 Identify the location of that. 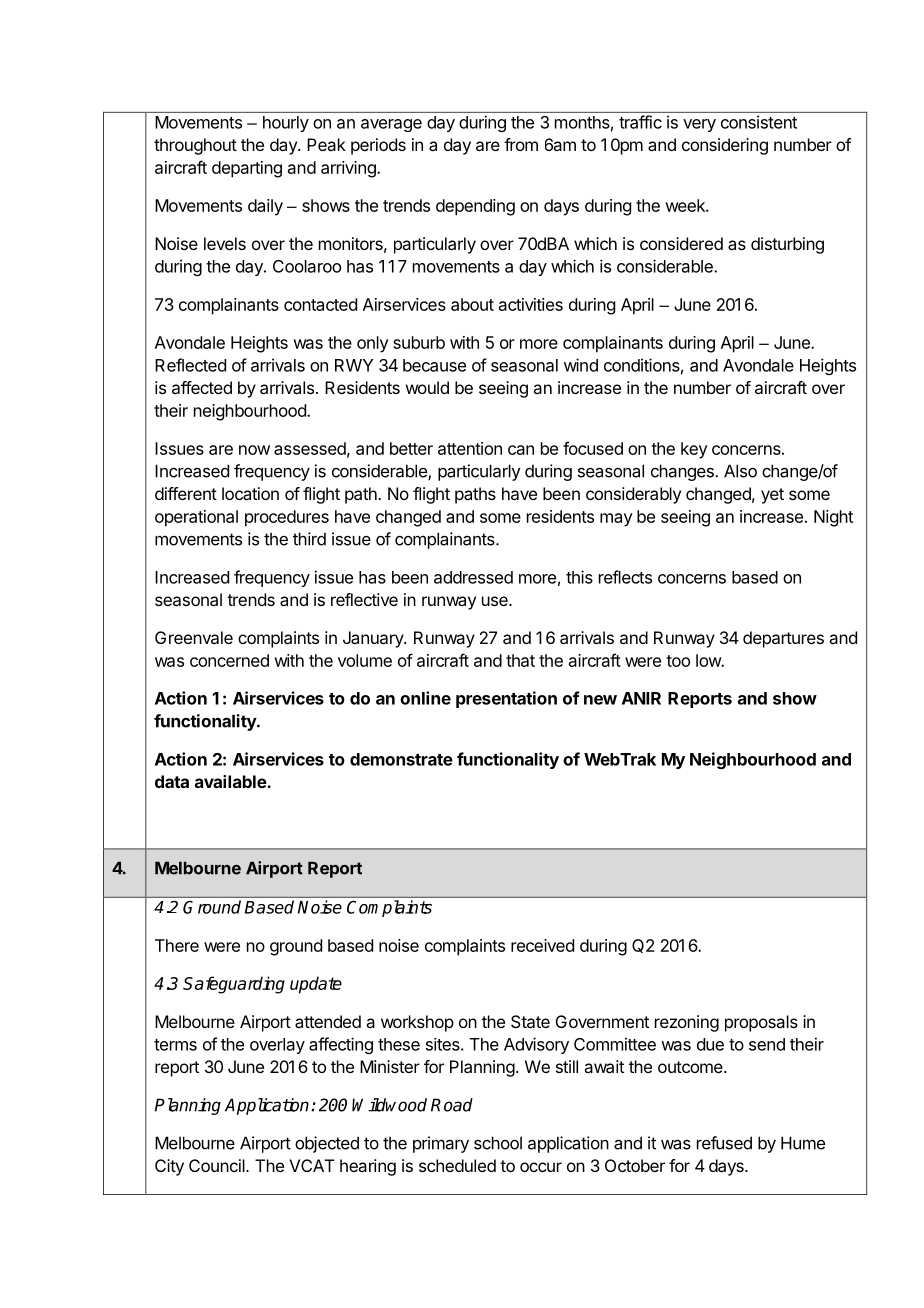
(520, 660).
